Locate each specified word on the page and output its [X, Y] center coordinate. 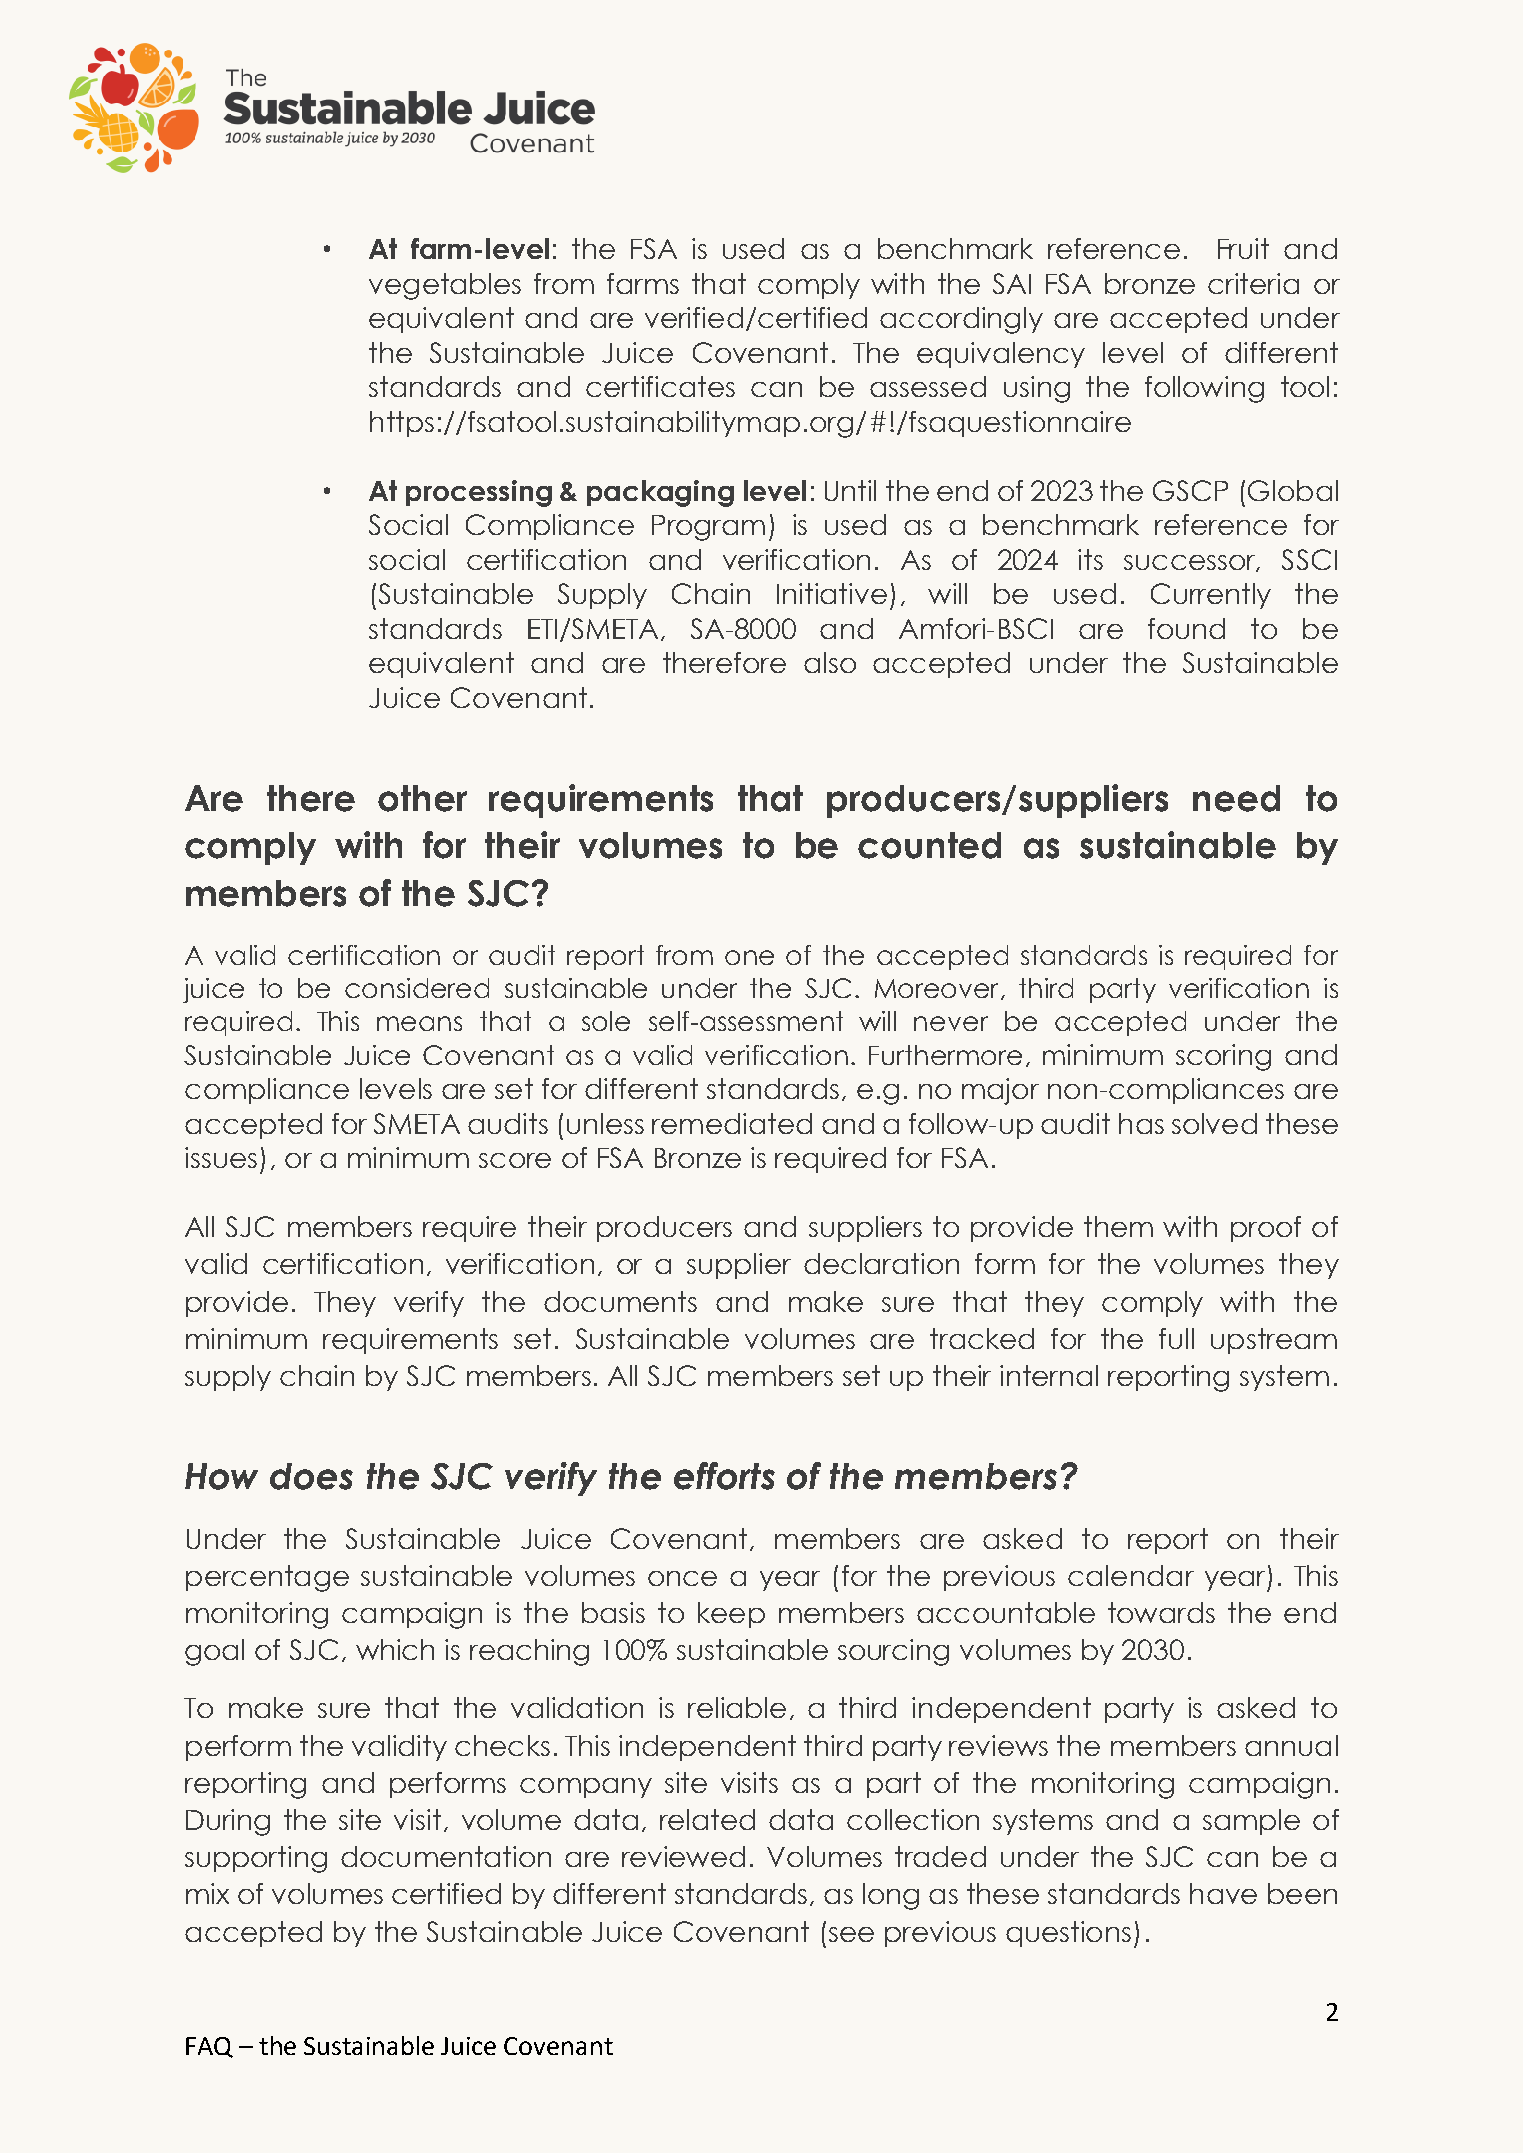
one [749, 957]
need [1236, 798]
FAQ [209, 2047]
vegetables [445, 286]
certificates [660, 386]
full [1176, 1338]
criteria [1253, 283]
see [851, 1934]
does [311, 1476]
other [422, 798]
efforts [724, 1476]
